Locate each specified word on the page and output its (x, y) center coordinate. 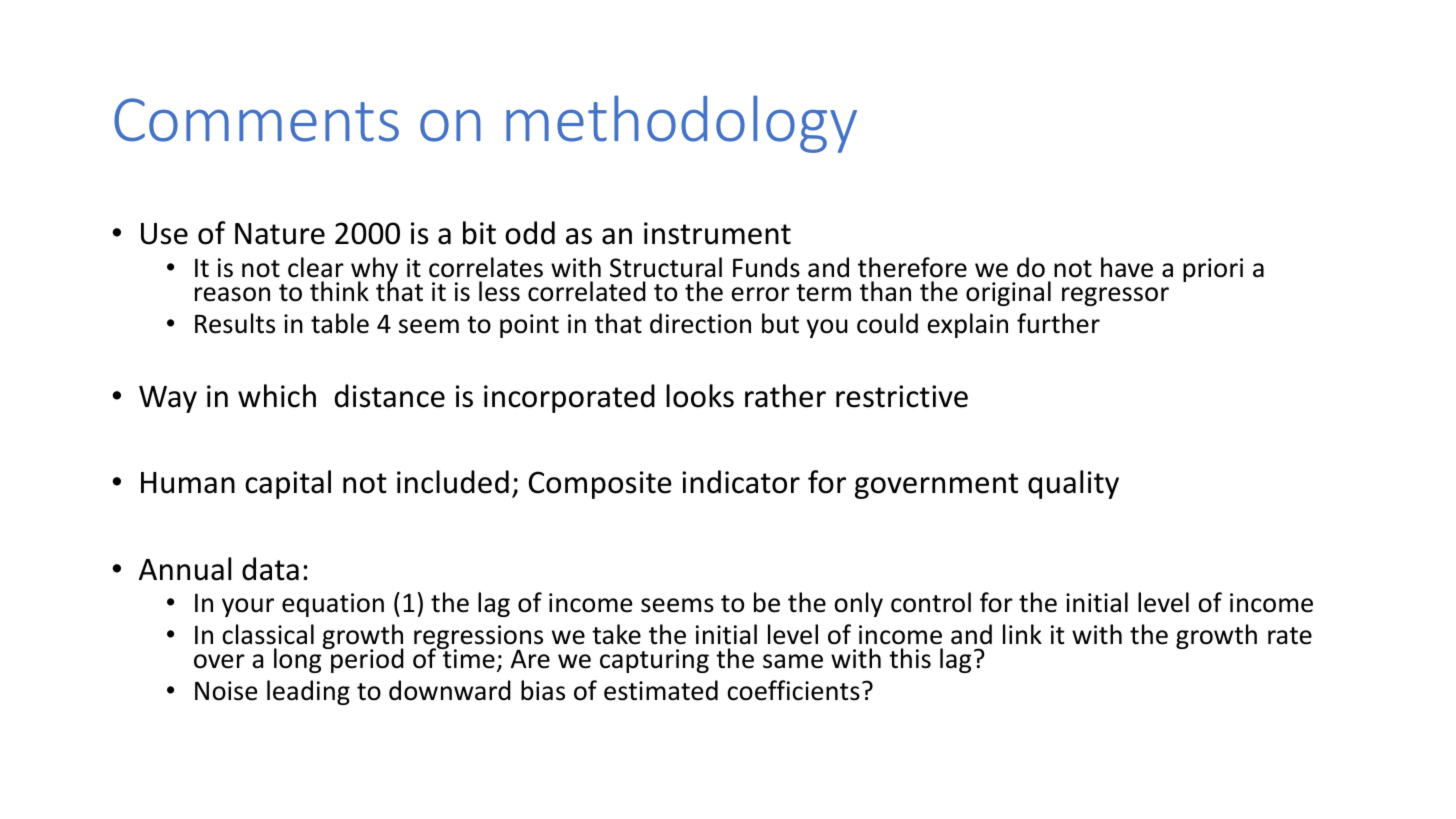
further (1058, 323)
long (299, 660)
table (340, 323)
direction (700, 323)
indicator (741, 482)
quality (1073, 484)
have (1127, 267)
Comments (256, 120)
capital (288, 484)
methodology (681, 124)
